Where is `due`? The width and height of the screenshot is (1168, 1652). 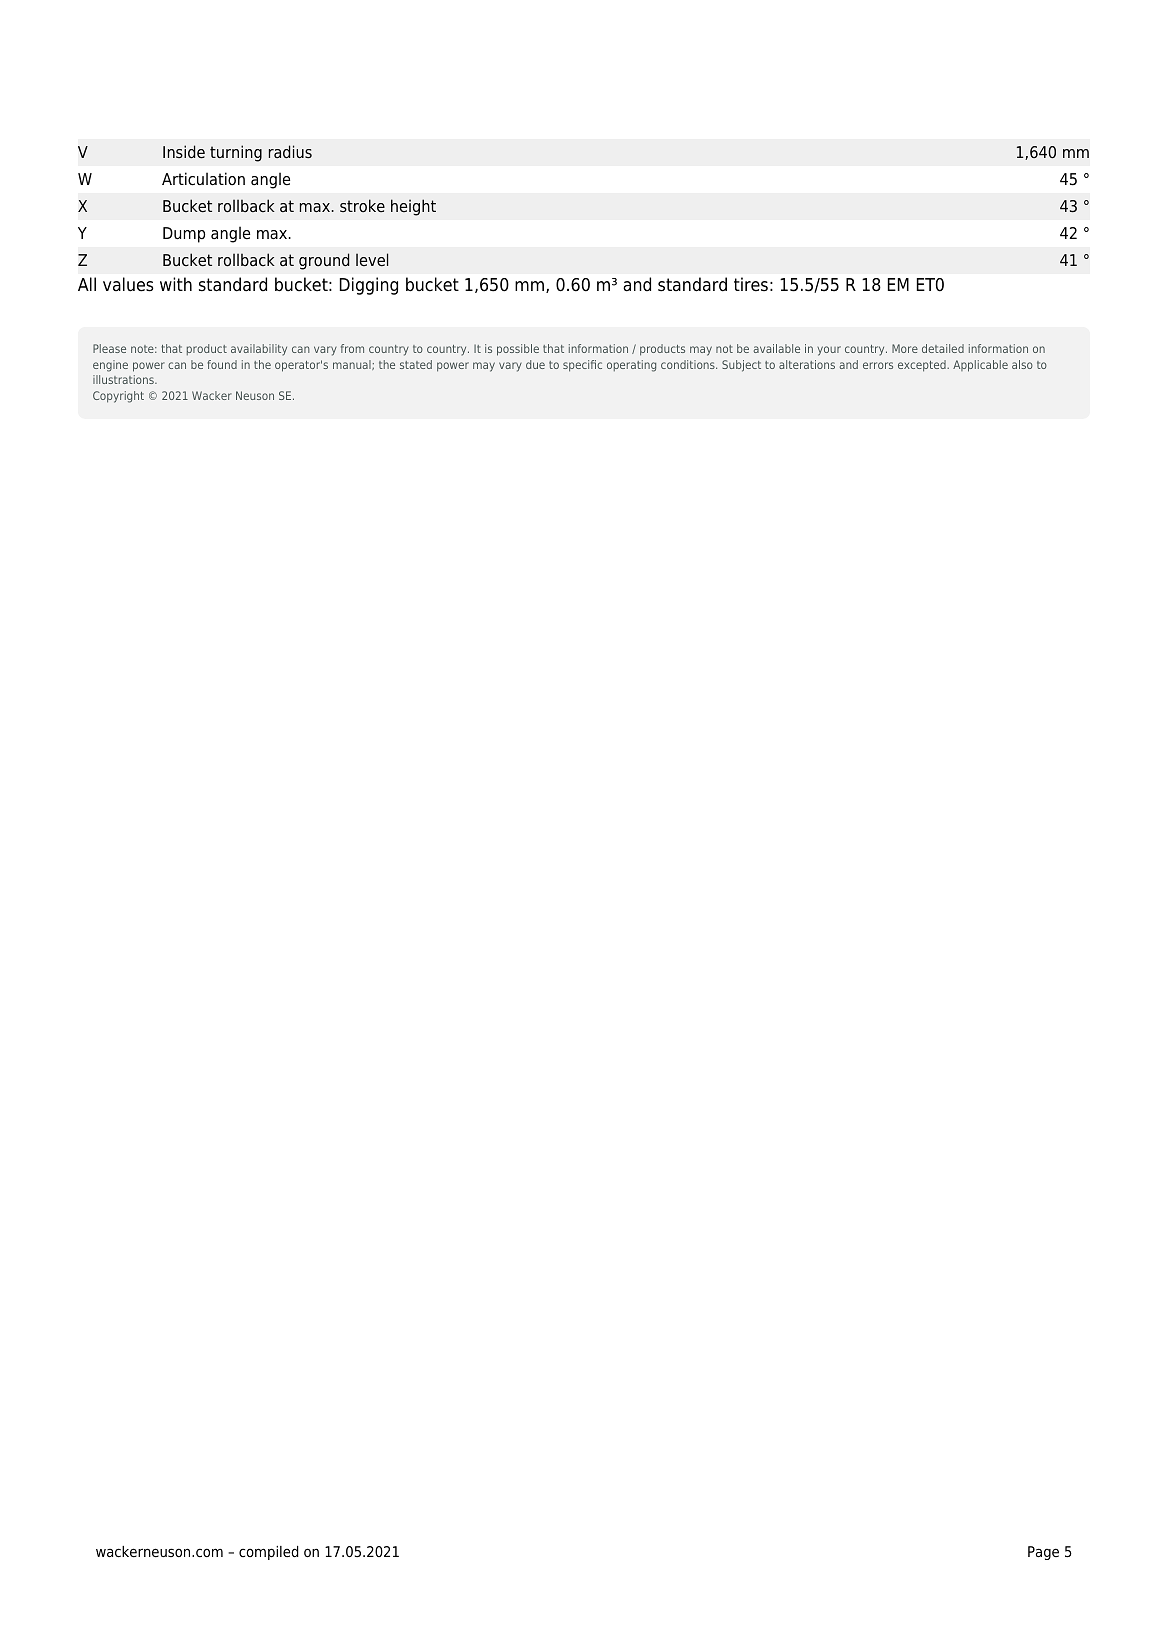 due is located at coordinates (535, 364).
